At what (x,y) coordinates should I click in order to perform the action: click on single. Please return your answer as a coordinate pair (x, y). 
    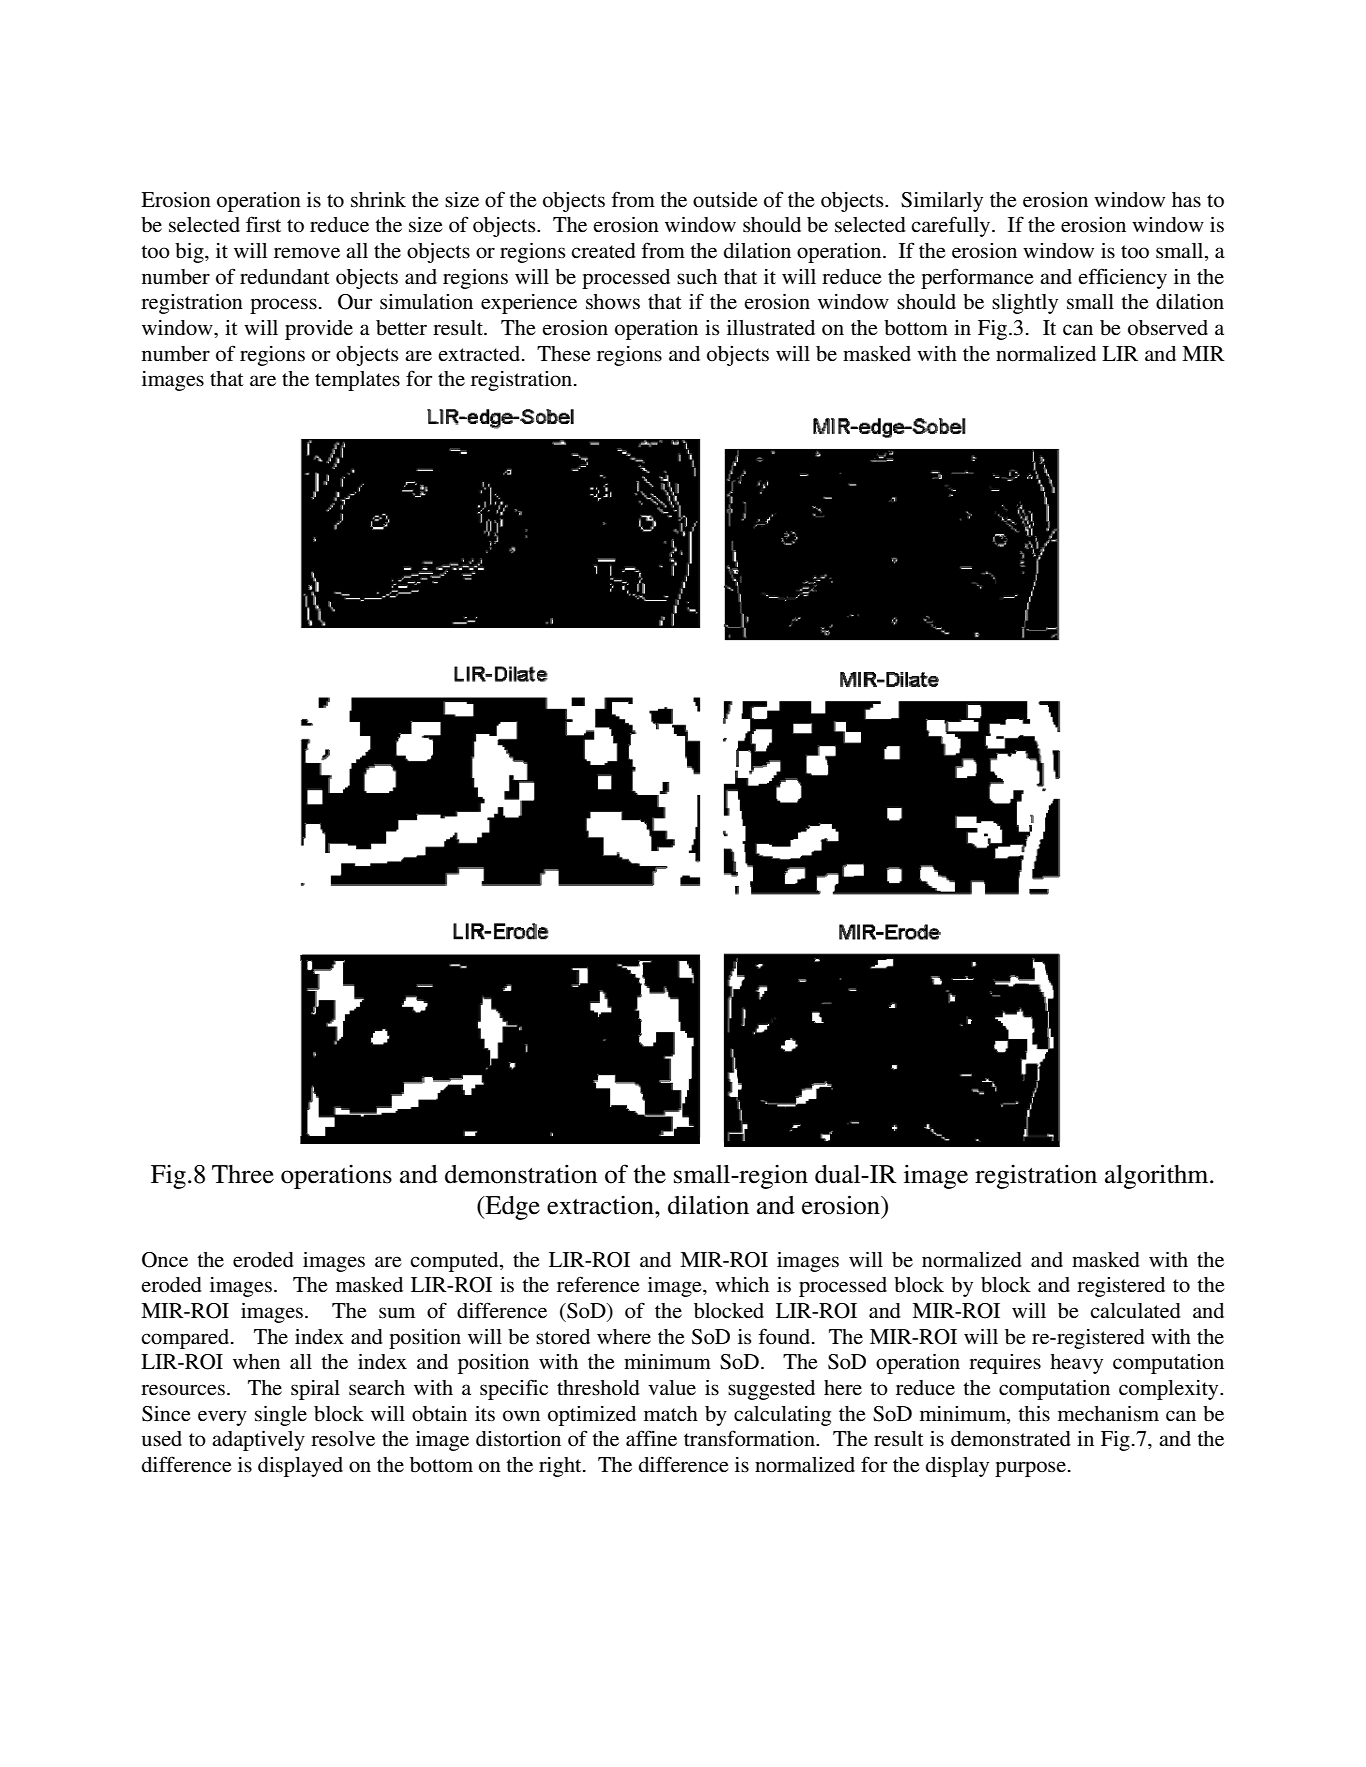
    Looking at the image, I should click on (281, 1416).
